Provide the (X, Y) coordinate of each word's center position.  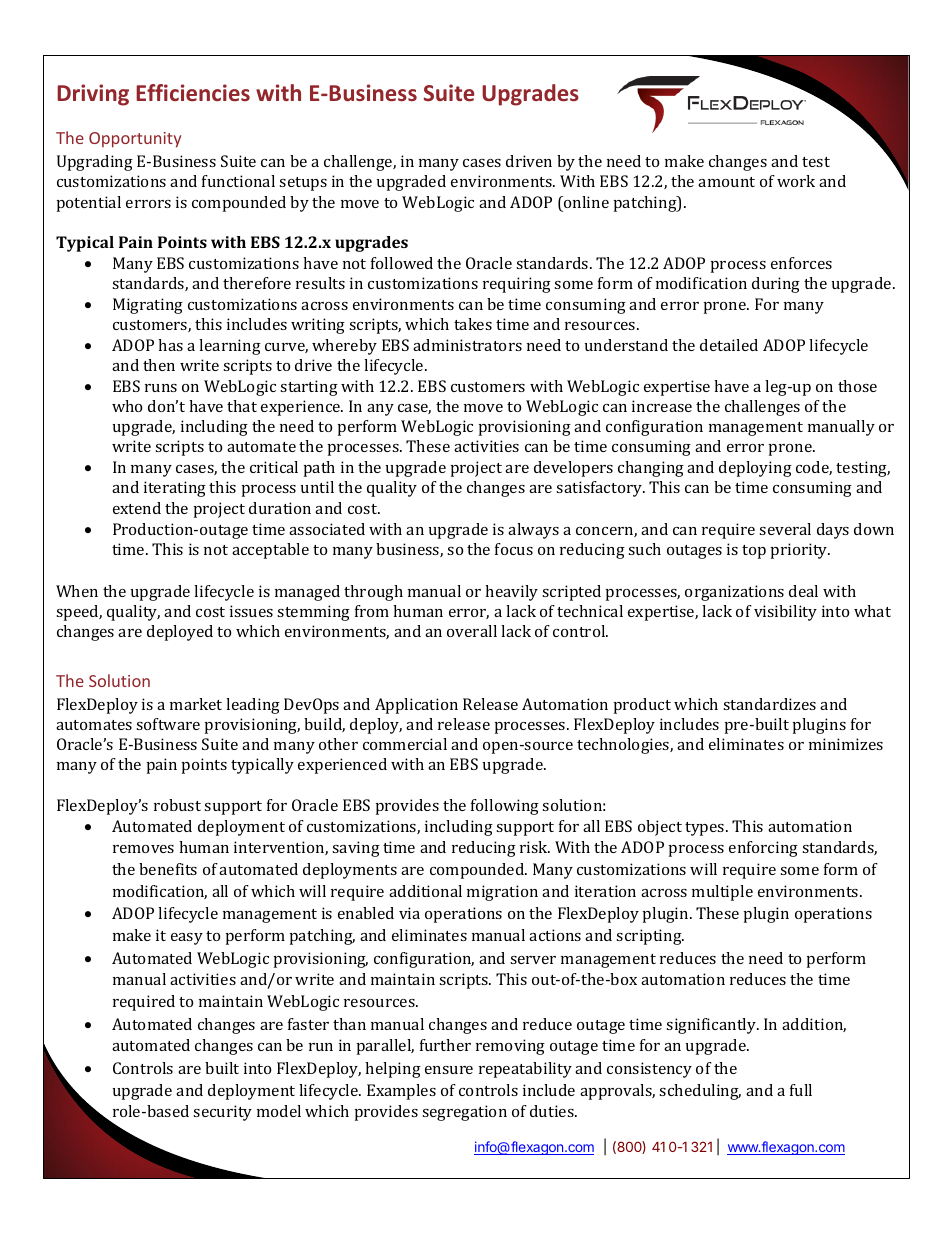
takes (473, 324)
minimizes (846, 744)
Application (416, 706)
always (533, 531)
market (196, 704)
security (222, 1113)
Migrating (148, 306)
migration (502, 893)
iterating (175, 489)
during (776, 285)
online (585, 202)
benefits (168, 869)
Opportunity (135, 140)
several (785, 529)
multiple (722, 893)
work (796, 181)
